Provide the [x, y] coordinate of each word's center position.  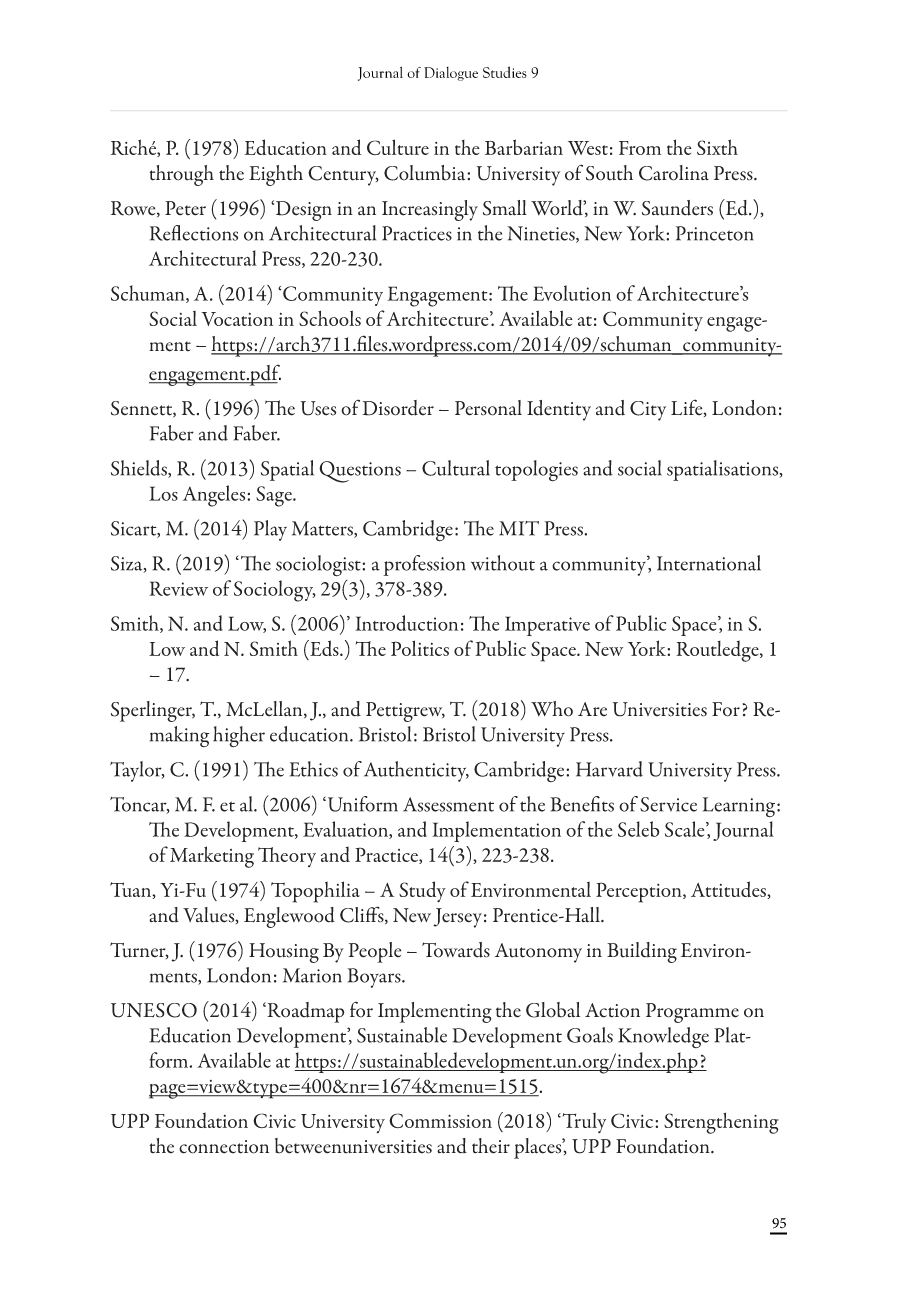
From [640, 148]
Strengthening [721, 1123]
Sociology [275, 591]
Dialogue [451, 74]
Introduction [406, 623]
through [181, 175]
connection [224, 1147]
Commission [440, 1121]
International [709, 563]
